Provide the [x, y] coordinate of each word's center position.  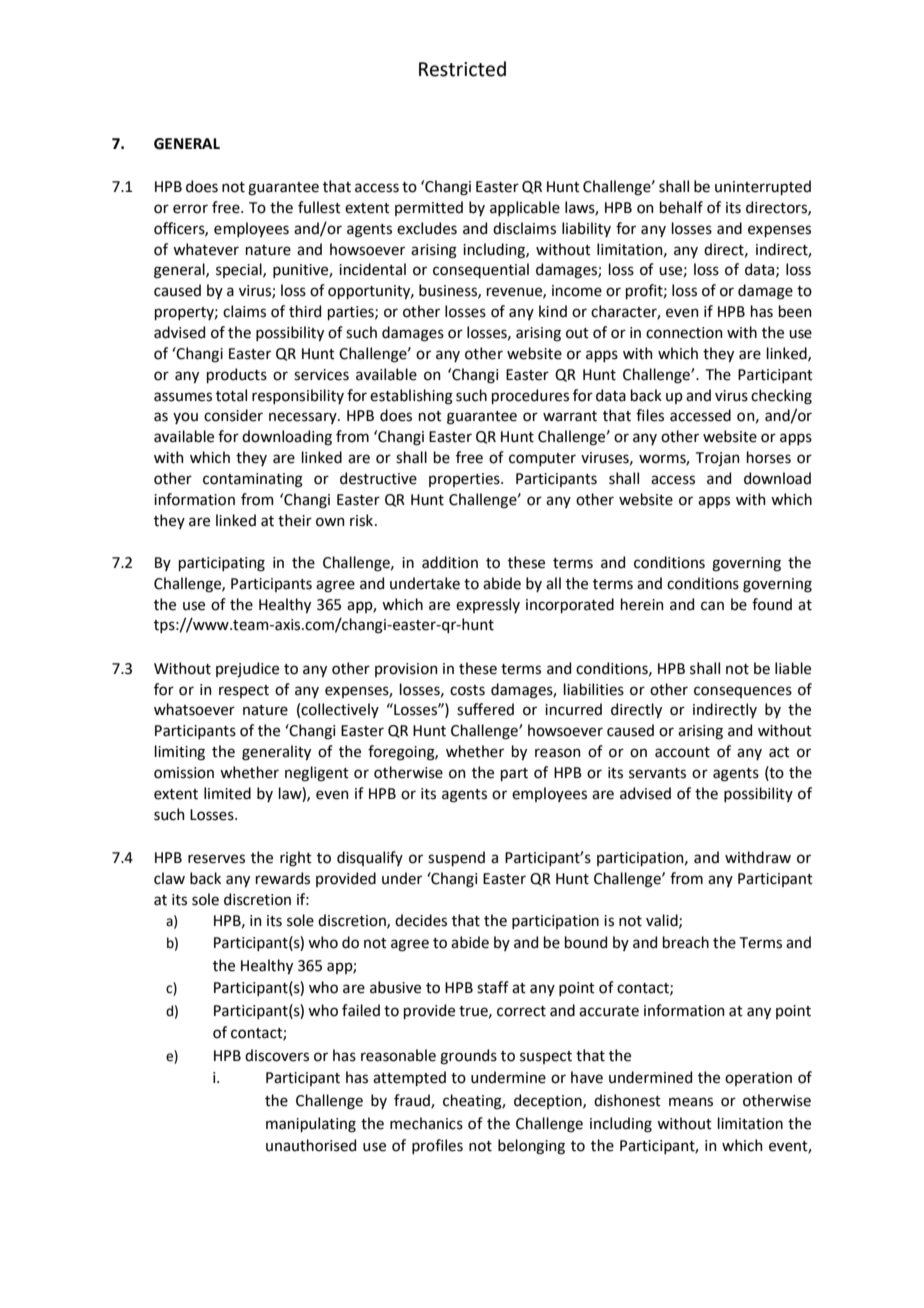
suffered [485, 709]
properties [465, 480]
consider [233, 415]
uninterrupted [763, 187]
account [682, 752]
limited [227, 793]
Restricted [462, 69]
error [190, 209]
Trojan [718, 459]
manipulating [311, 1125]
